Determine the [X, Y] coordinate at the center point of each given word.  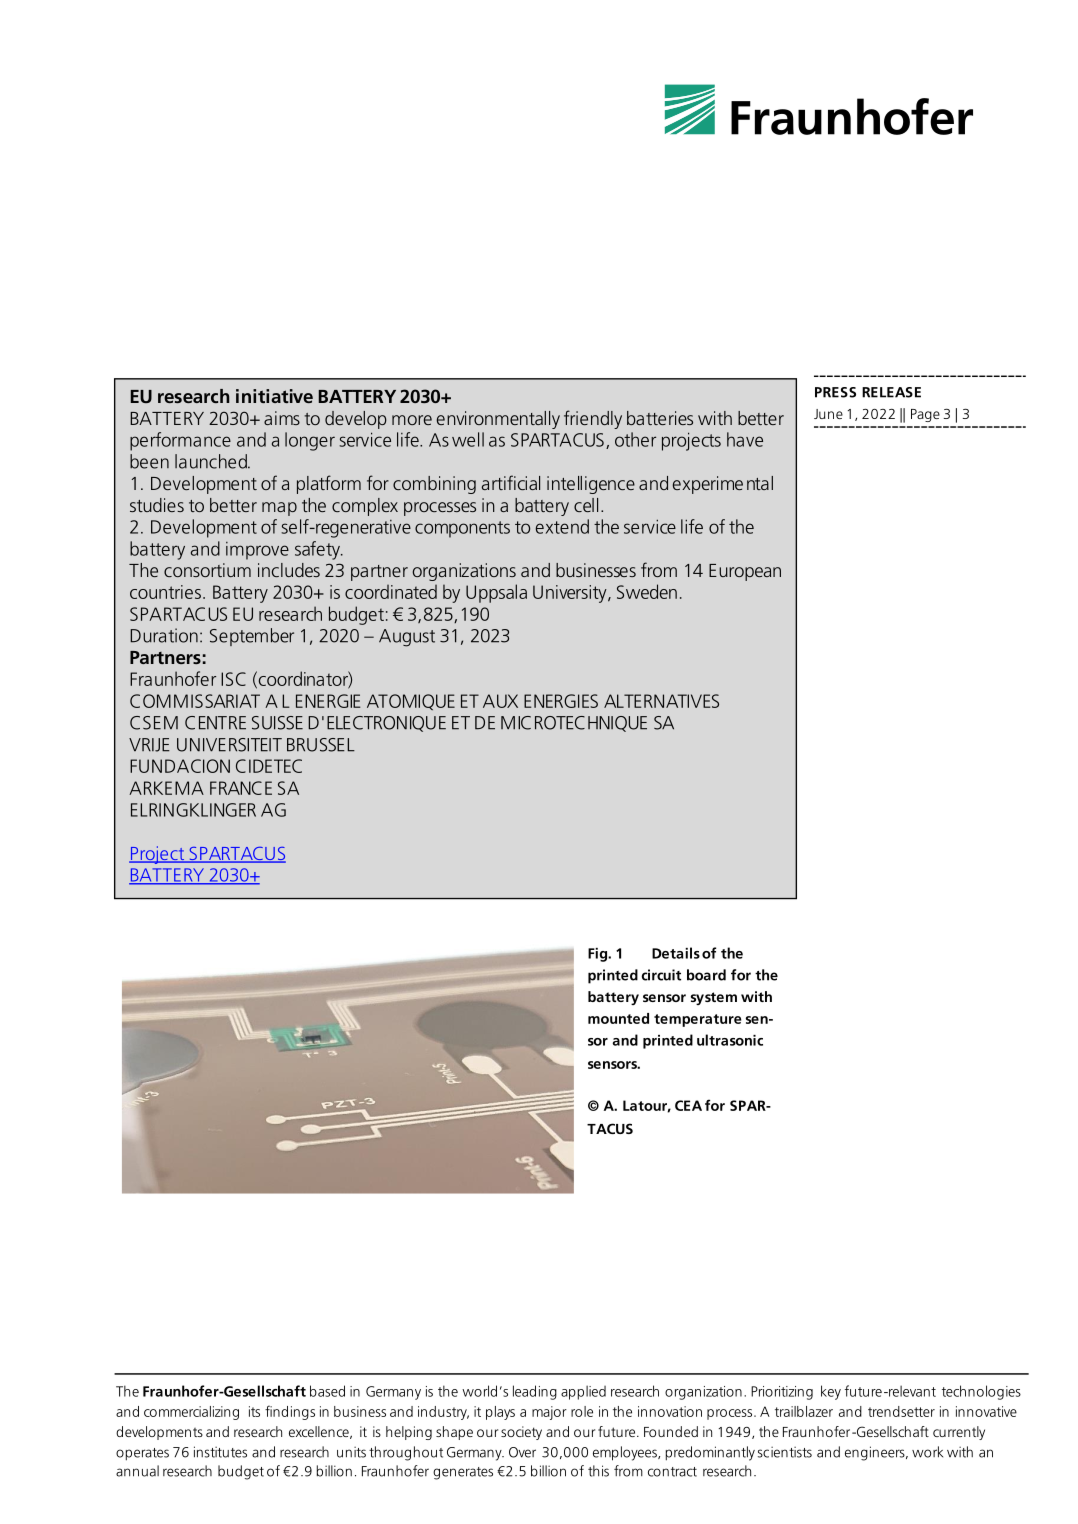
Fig [598, 955]
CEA [688, 1105]
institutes [220, 1452]
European [745, 572]
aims [282, 418]
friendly [593, 419]
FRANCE [241, 788]
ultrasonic [730, 1040]
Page [925, 415]
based [327, 1391]
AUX [500, 701]
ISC [233, 679]
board [706, 975]
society [521, 1433]
